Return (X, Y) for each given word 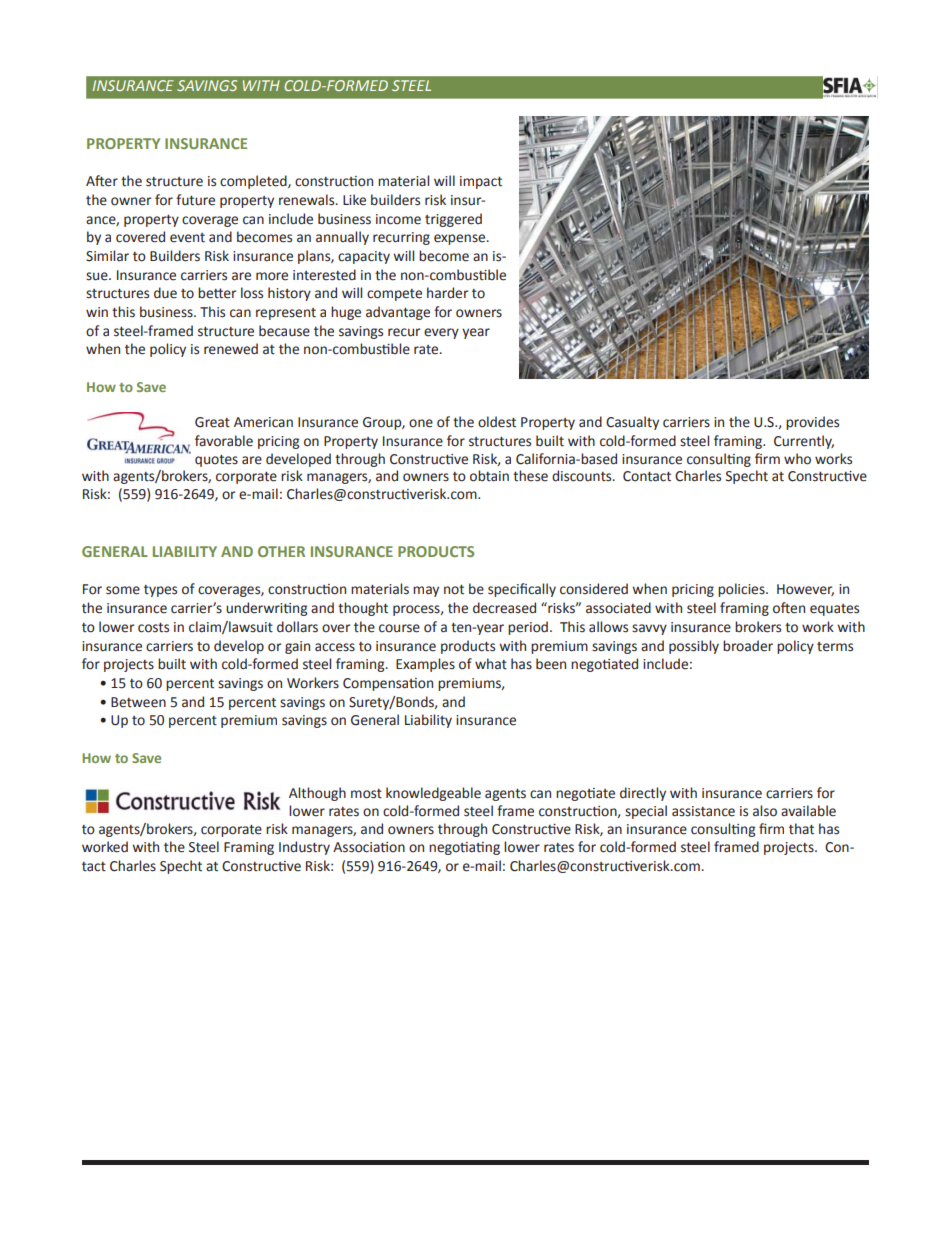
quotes (216, 461)
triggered (453, 220)
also (765, 811)
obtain (489, 476)
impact (481, 182)
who (797, 459)
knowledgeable (433, 794)
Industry (304, 848)
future (195, 200)
